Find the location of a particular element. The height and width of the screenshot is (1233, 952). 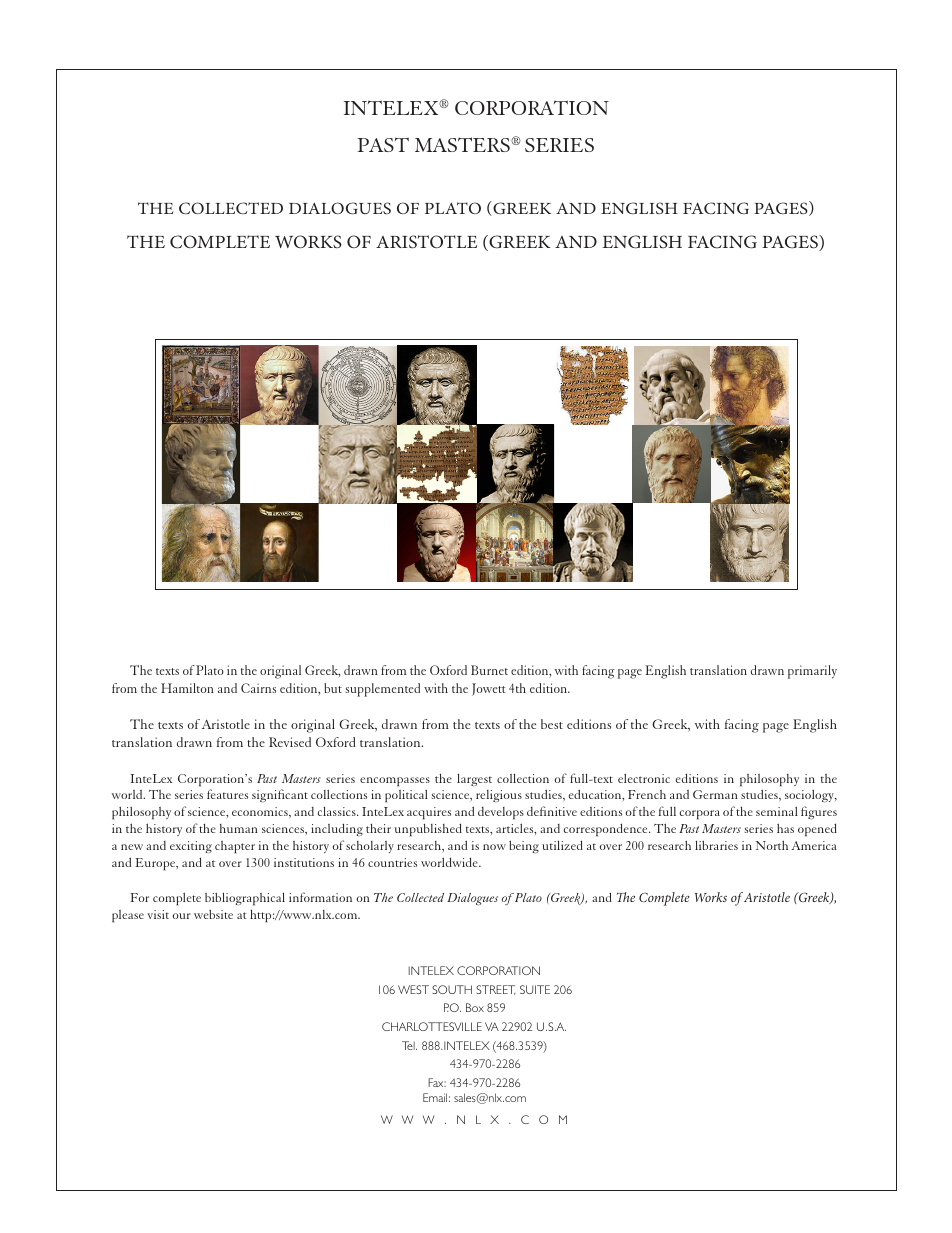

CHARLOTTESVILLE is located at coordinates (432, 1026).
